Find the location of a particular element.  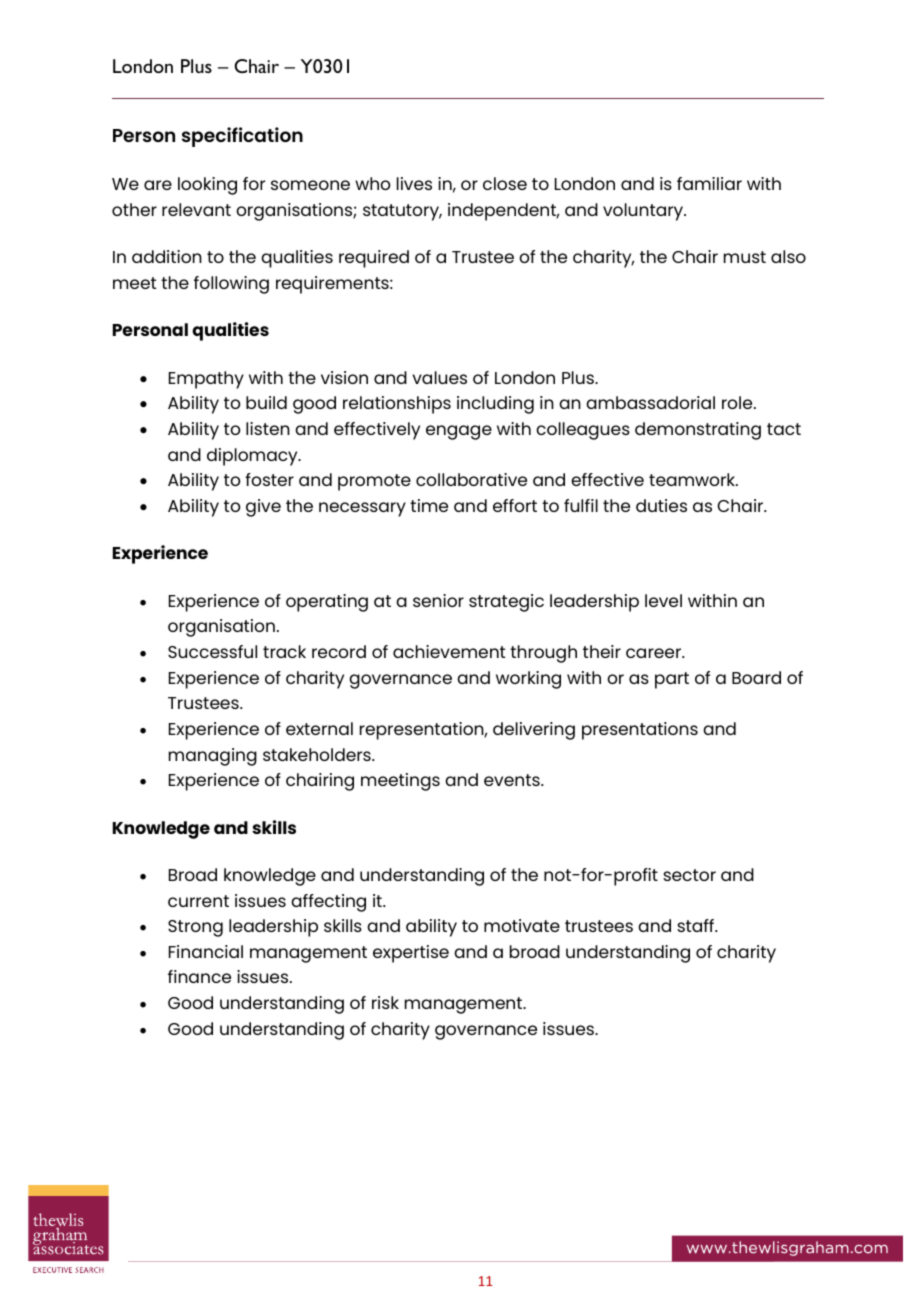

familiar is located at coordinates (709, 183).
